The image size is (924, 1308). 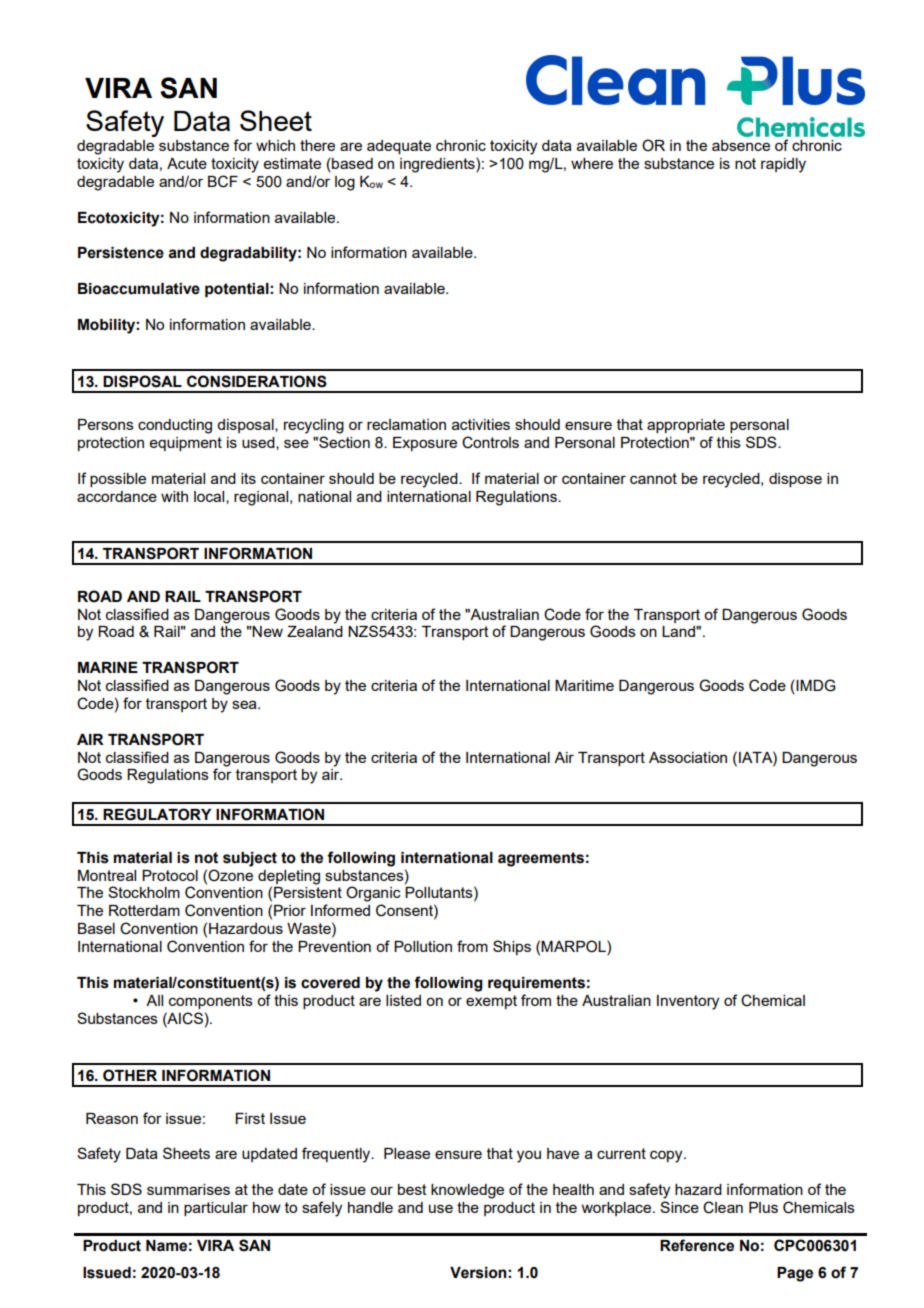 I want to click on with, so click(x=174, y=496).
